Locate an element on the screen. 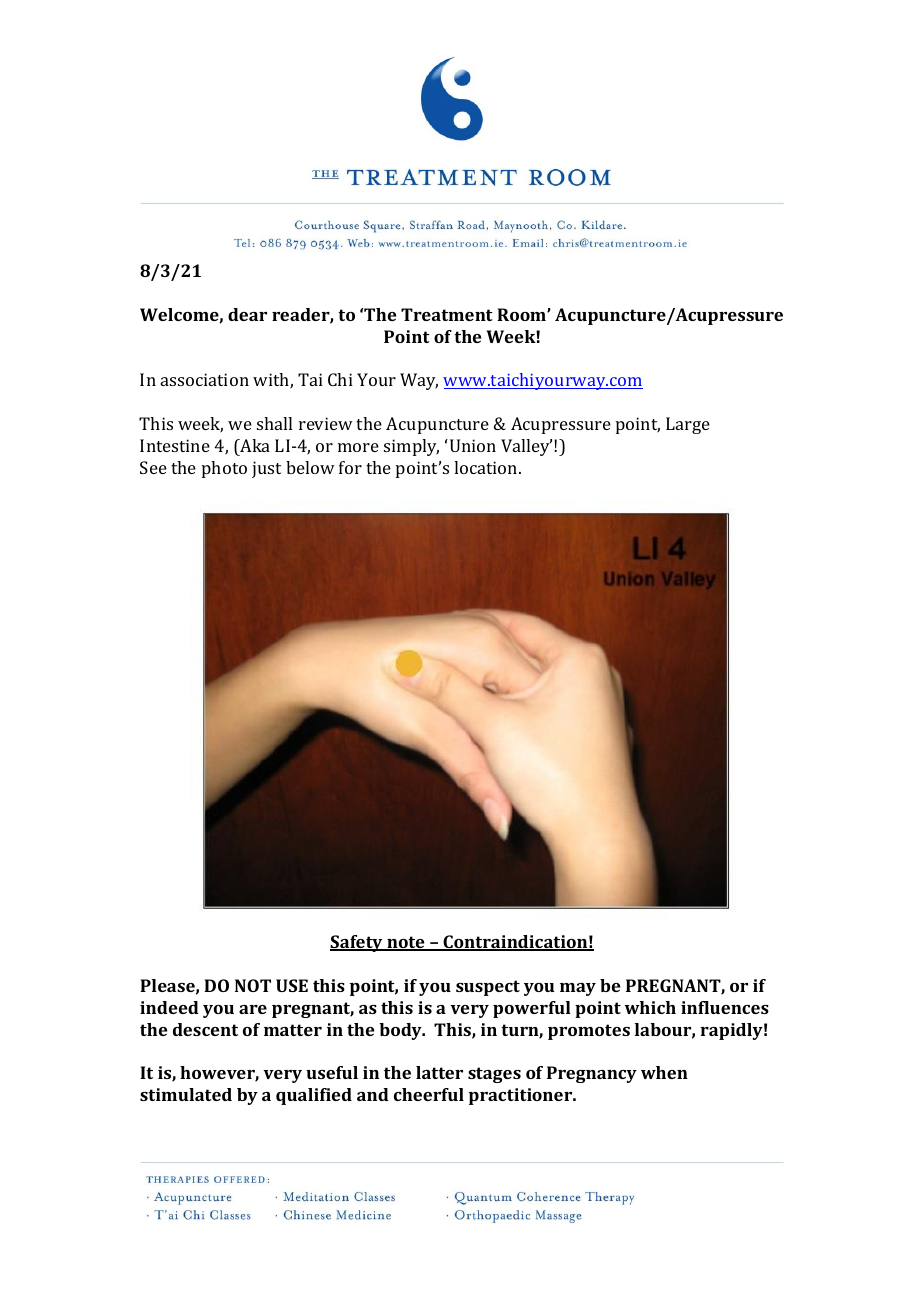 This screenshot has width=924, height=1308. note is located at coordinates (406, 943).
